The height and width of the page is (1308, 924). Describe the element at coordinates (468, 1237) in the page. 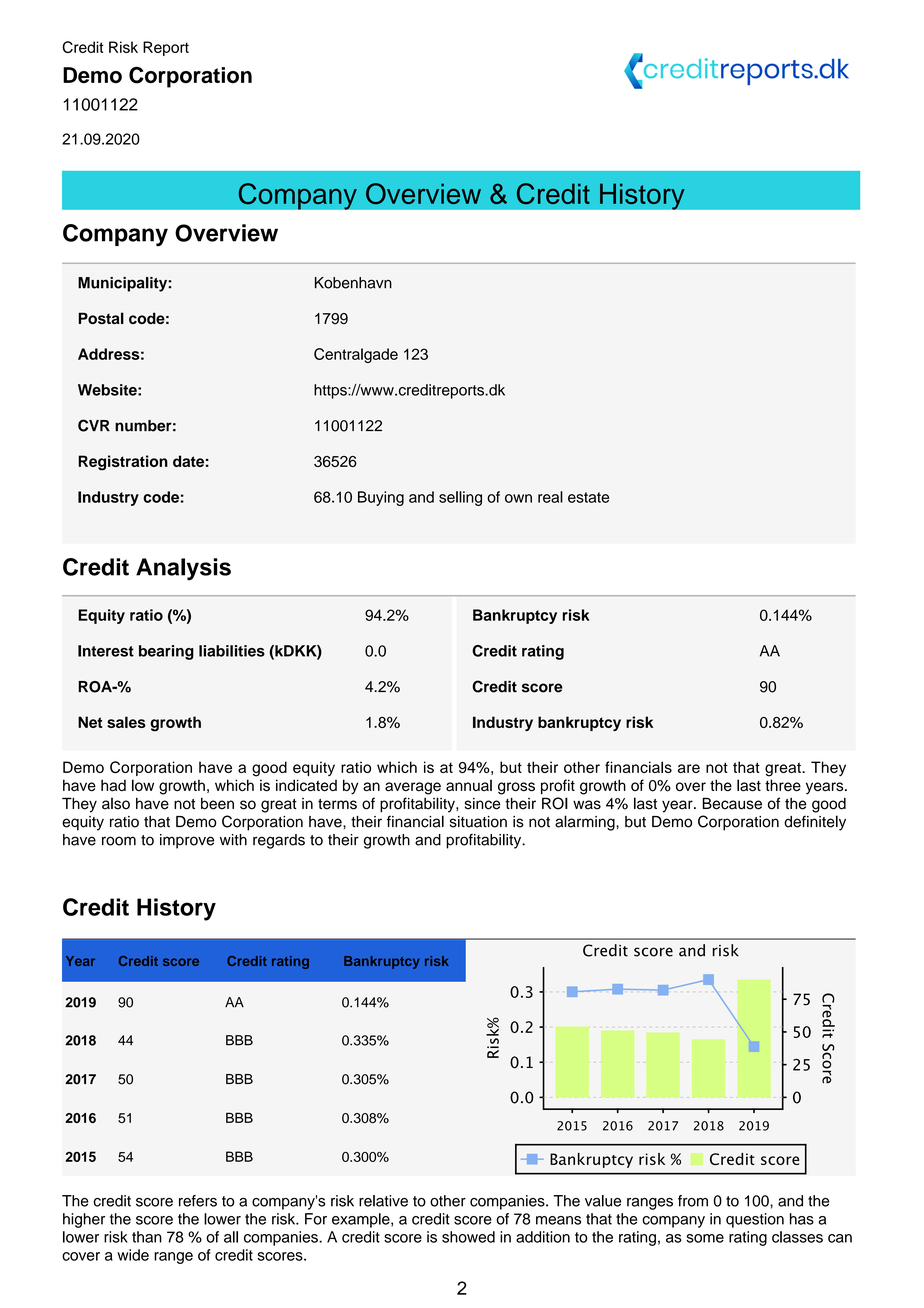

I see `showed` at that location.
